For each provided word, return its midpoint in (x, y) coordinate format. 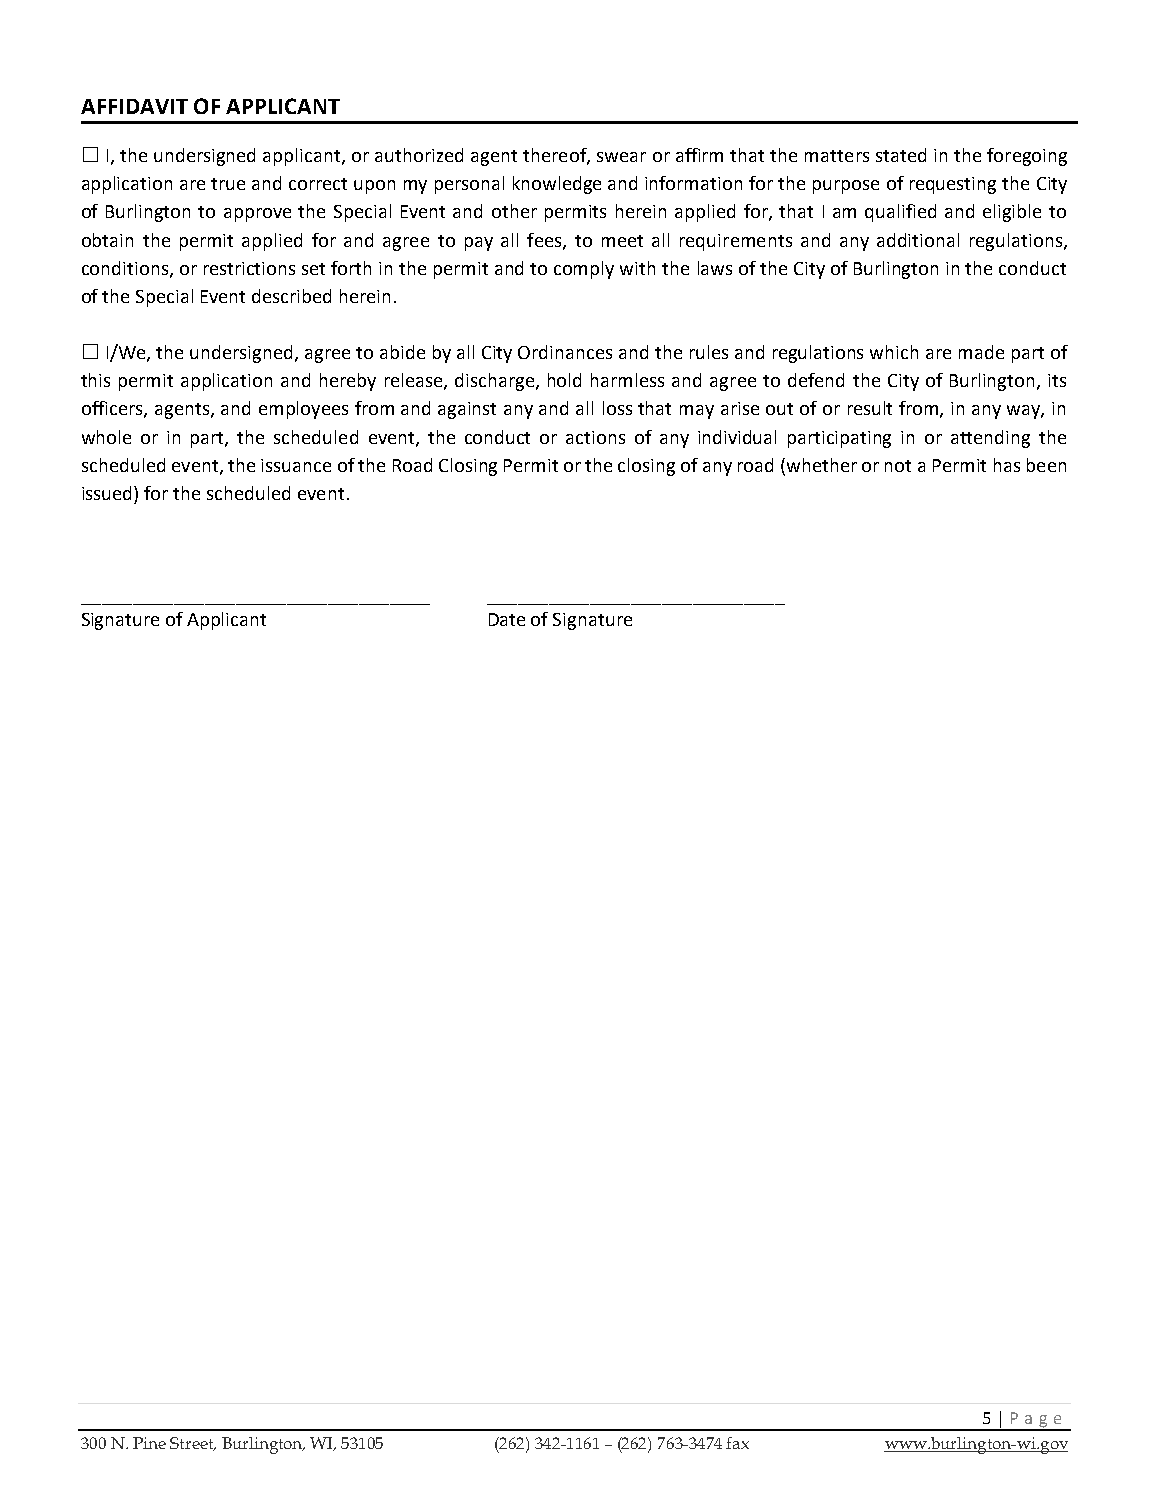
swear (621, 157)
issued (108, 493)
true (228, 184)
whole (106, 437)
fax (737, 1443)
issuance (296, 465)
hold (564, 380)
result (870, 408)
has (1007, 465)
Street (193, 1444)
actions (595, 437)
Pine (149, 1443)
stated (901, 155)
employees (303, 410)
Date (507, 619)
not (898, 466)
